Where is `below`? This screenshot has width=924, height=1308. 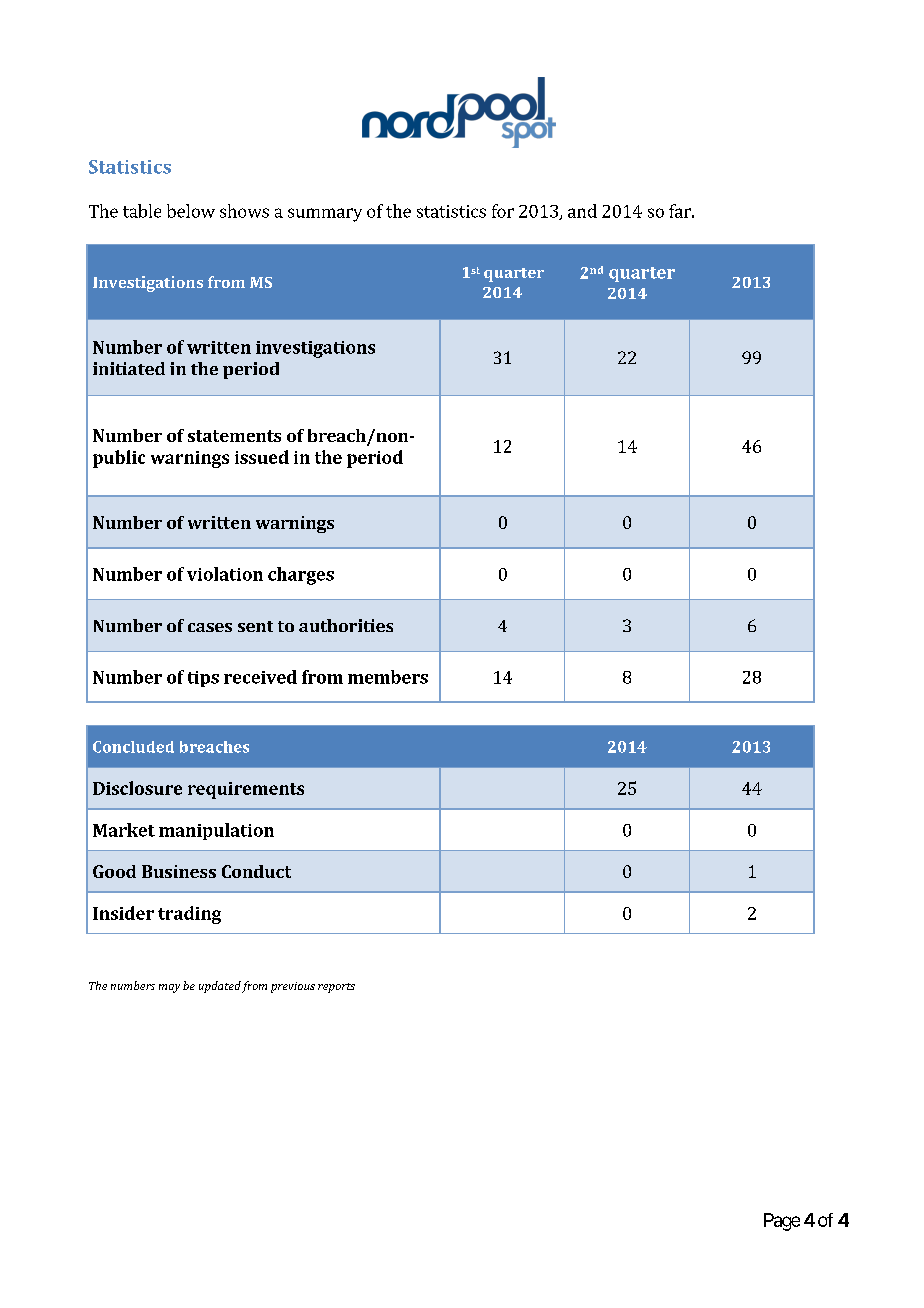
below is located at coordinates (191, 211).
